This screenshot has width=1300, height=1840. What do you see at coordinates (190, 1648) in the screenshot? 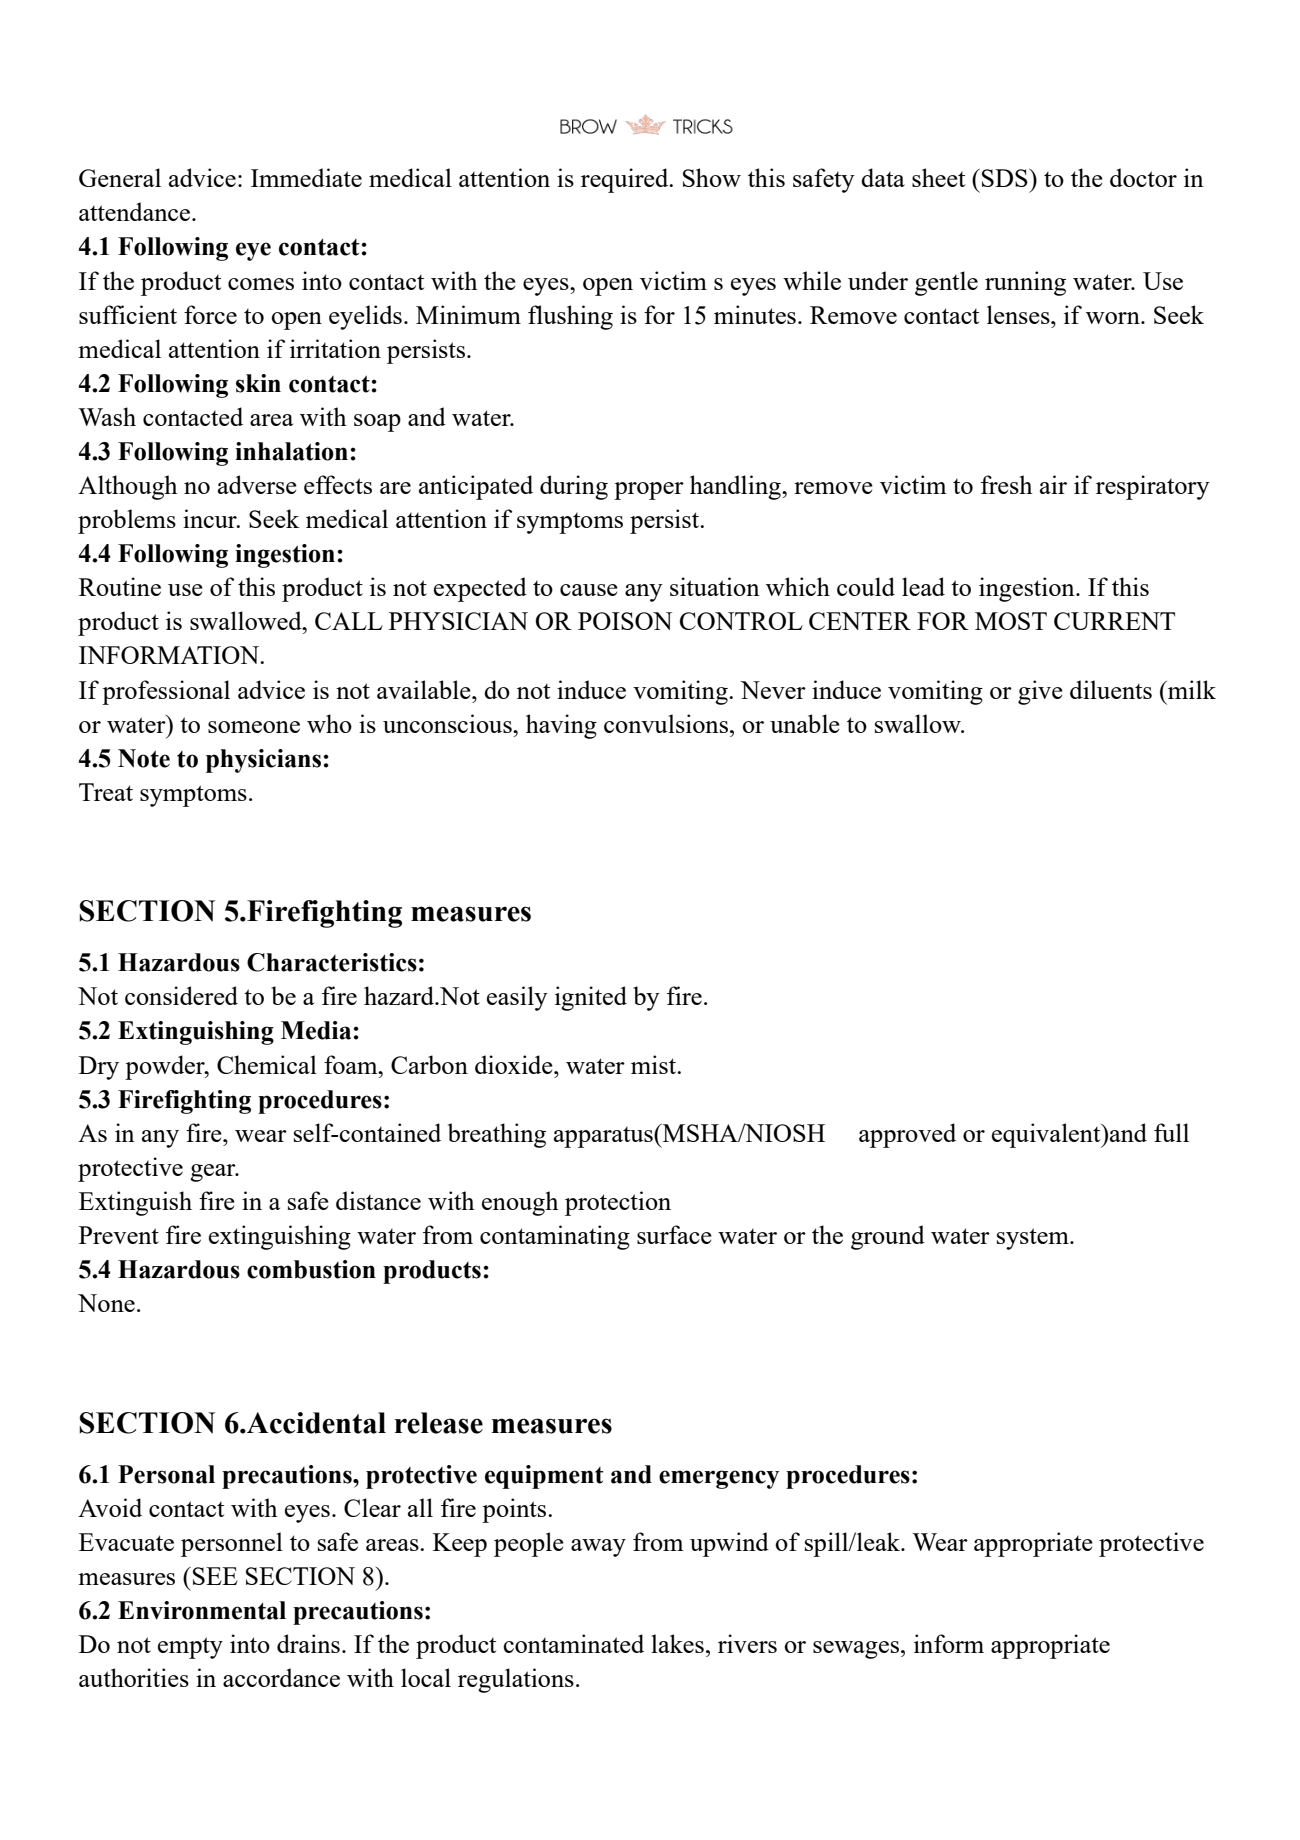
I see `empty` at bounding box center [190, 1648].
